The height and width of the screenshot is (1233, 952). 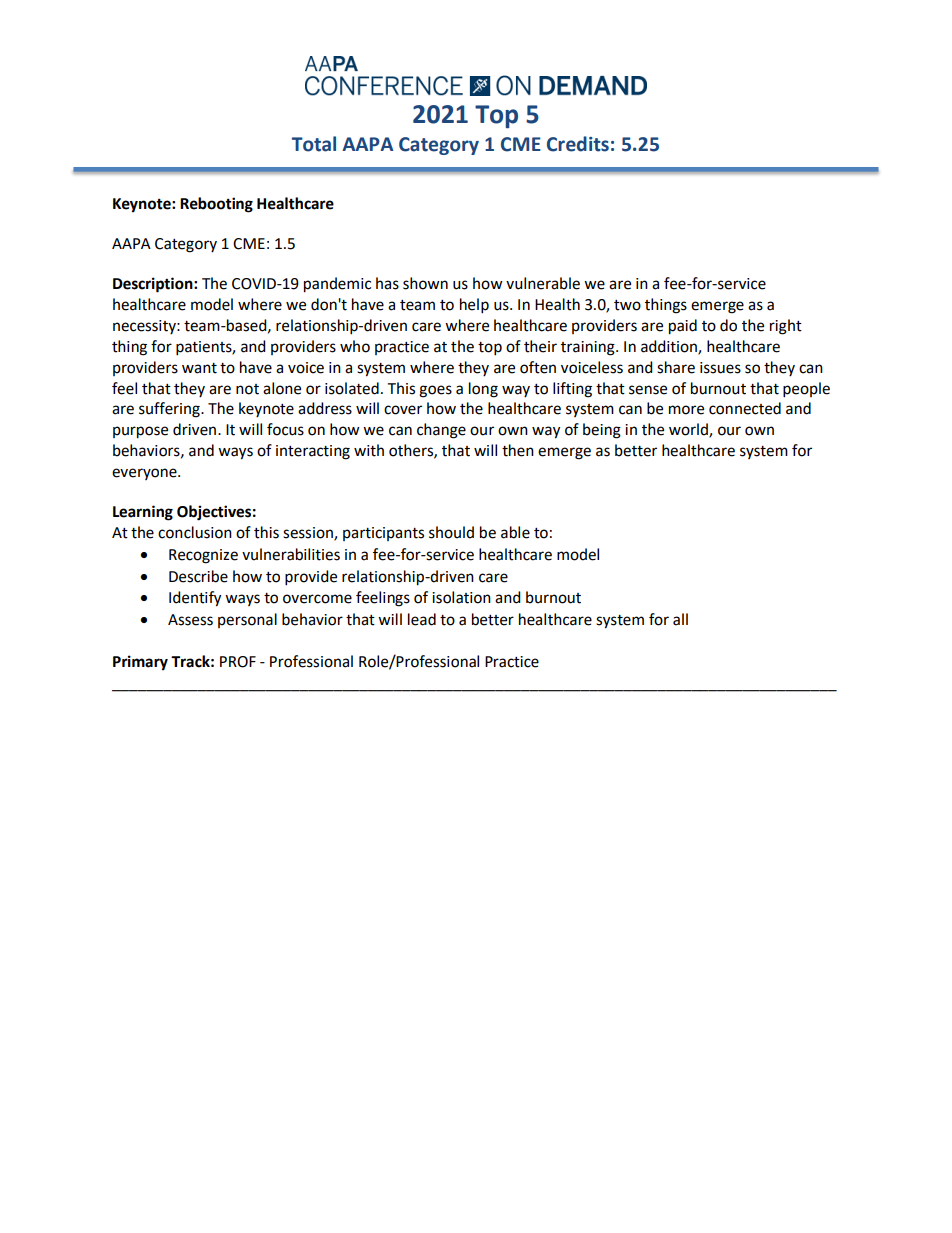 I want to click on should, so click(x=451, y=532).
